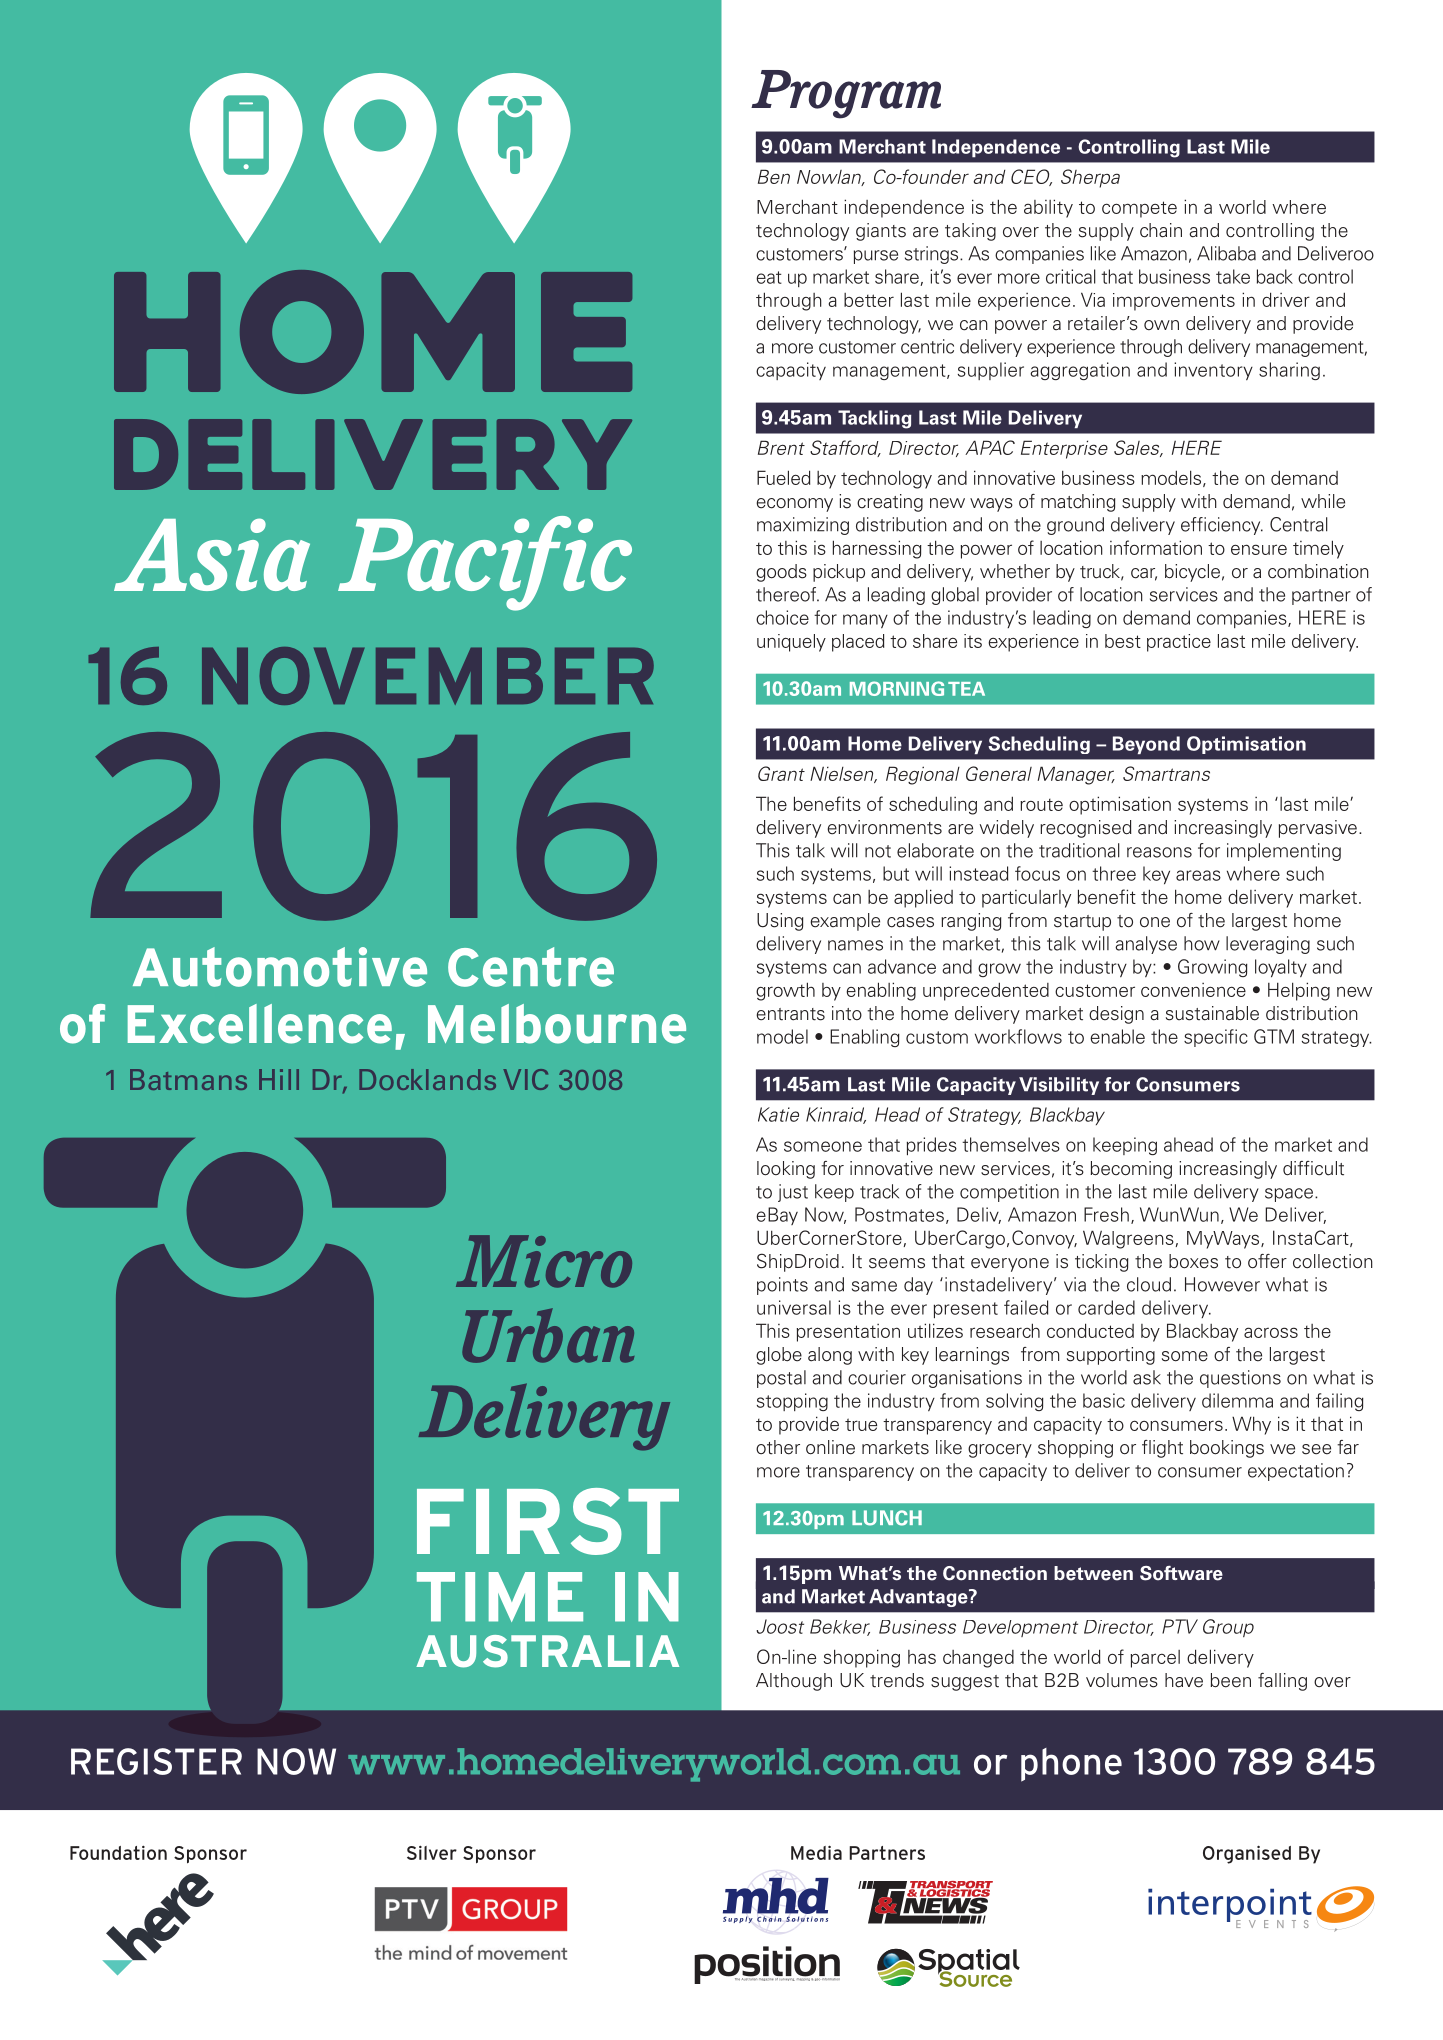 This page has width=1443, height=2040. I want to click on REGISTER, so click(156, 1761).
